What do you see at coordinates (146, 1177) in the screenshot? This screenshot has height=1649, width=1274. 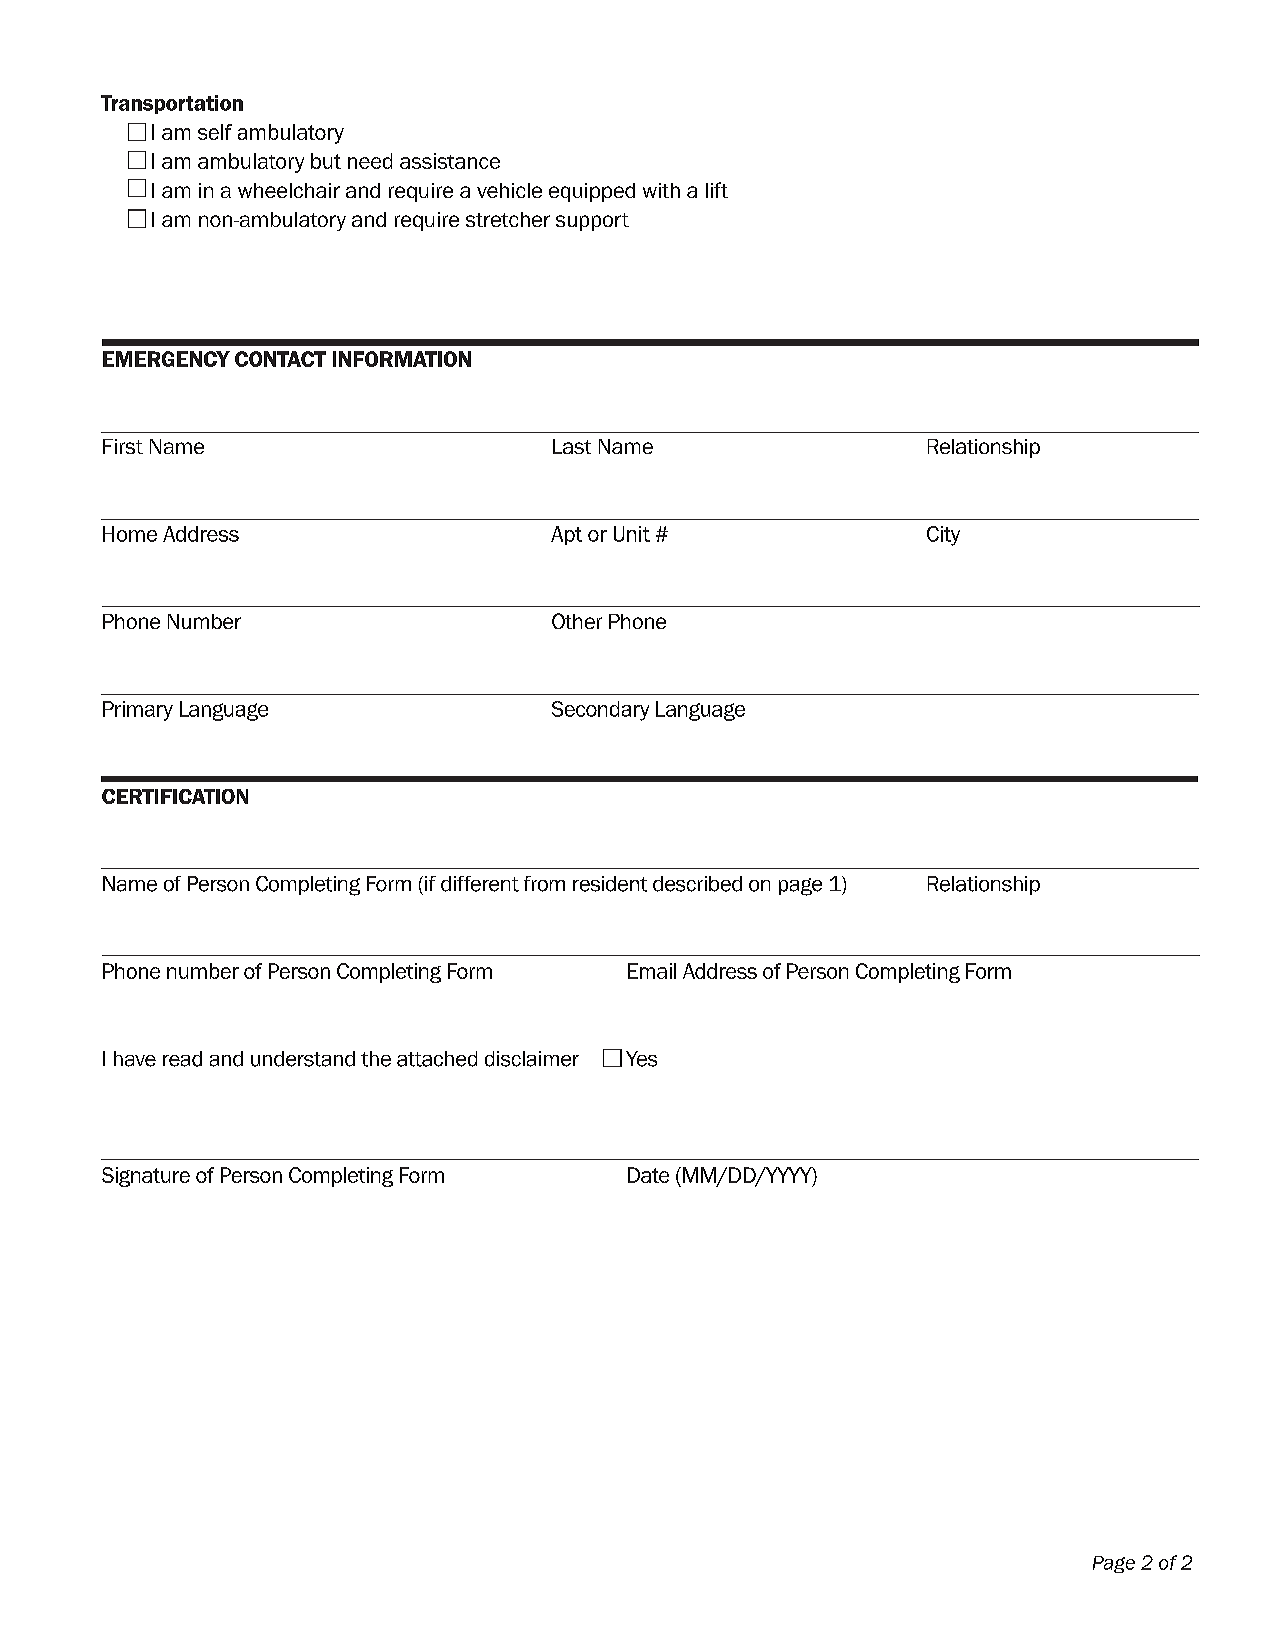 I see `Signature` at bounding box center [146, 1177].
